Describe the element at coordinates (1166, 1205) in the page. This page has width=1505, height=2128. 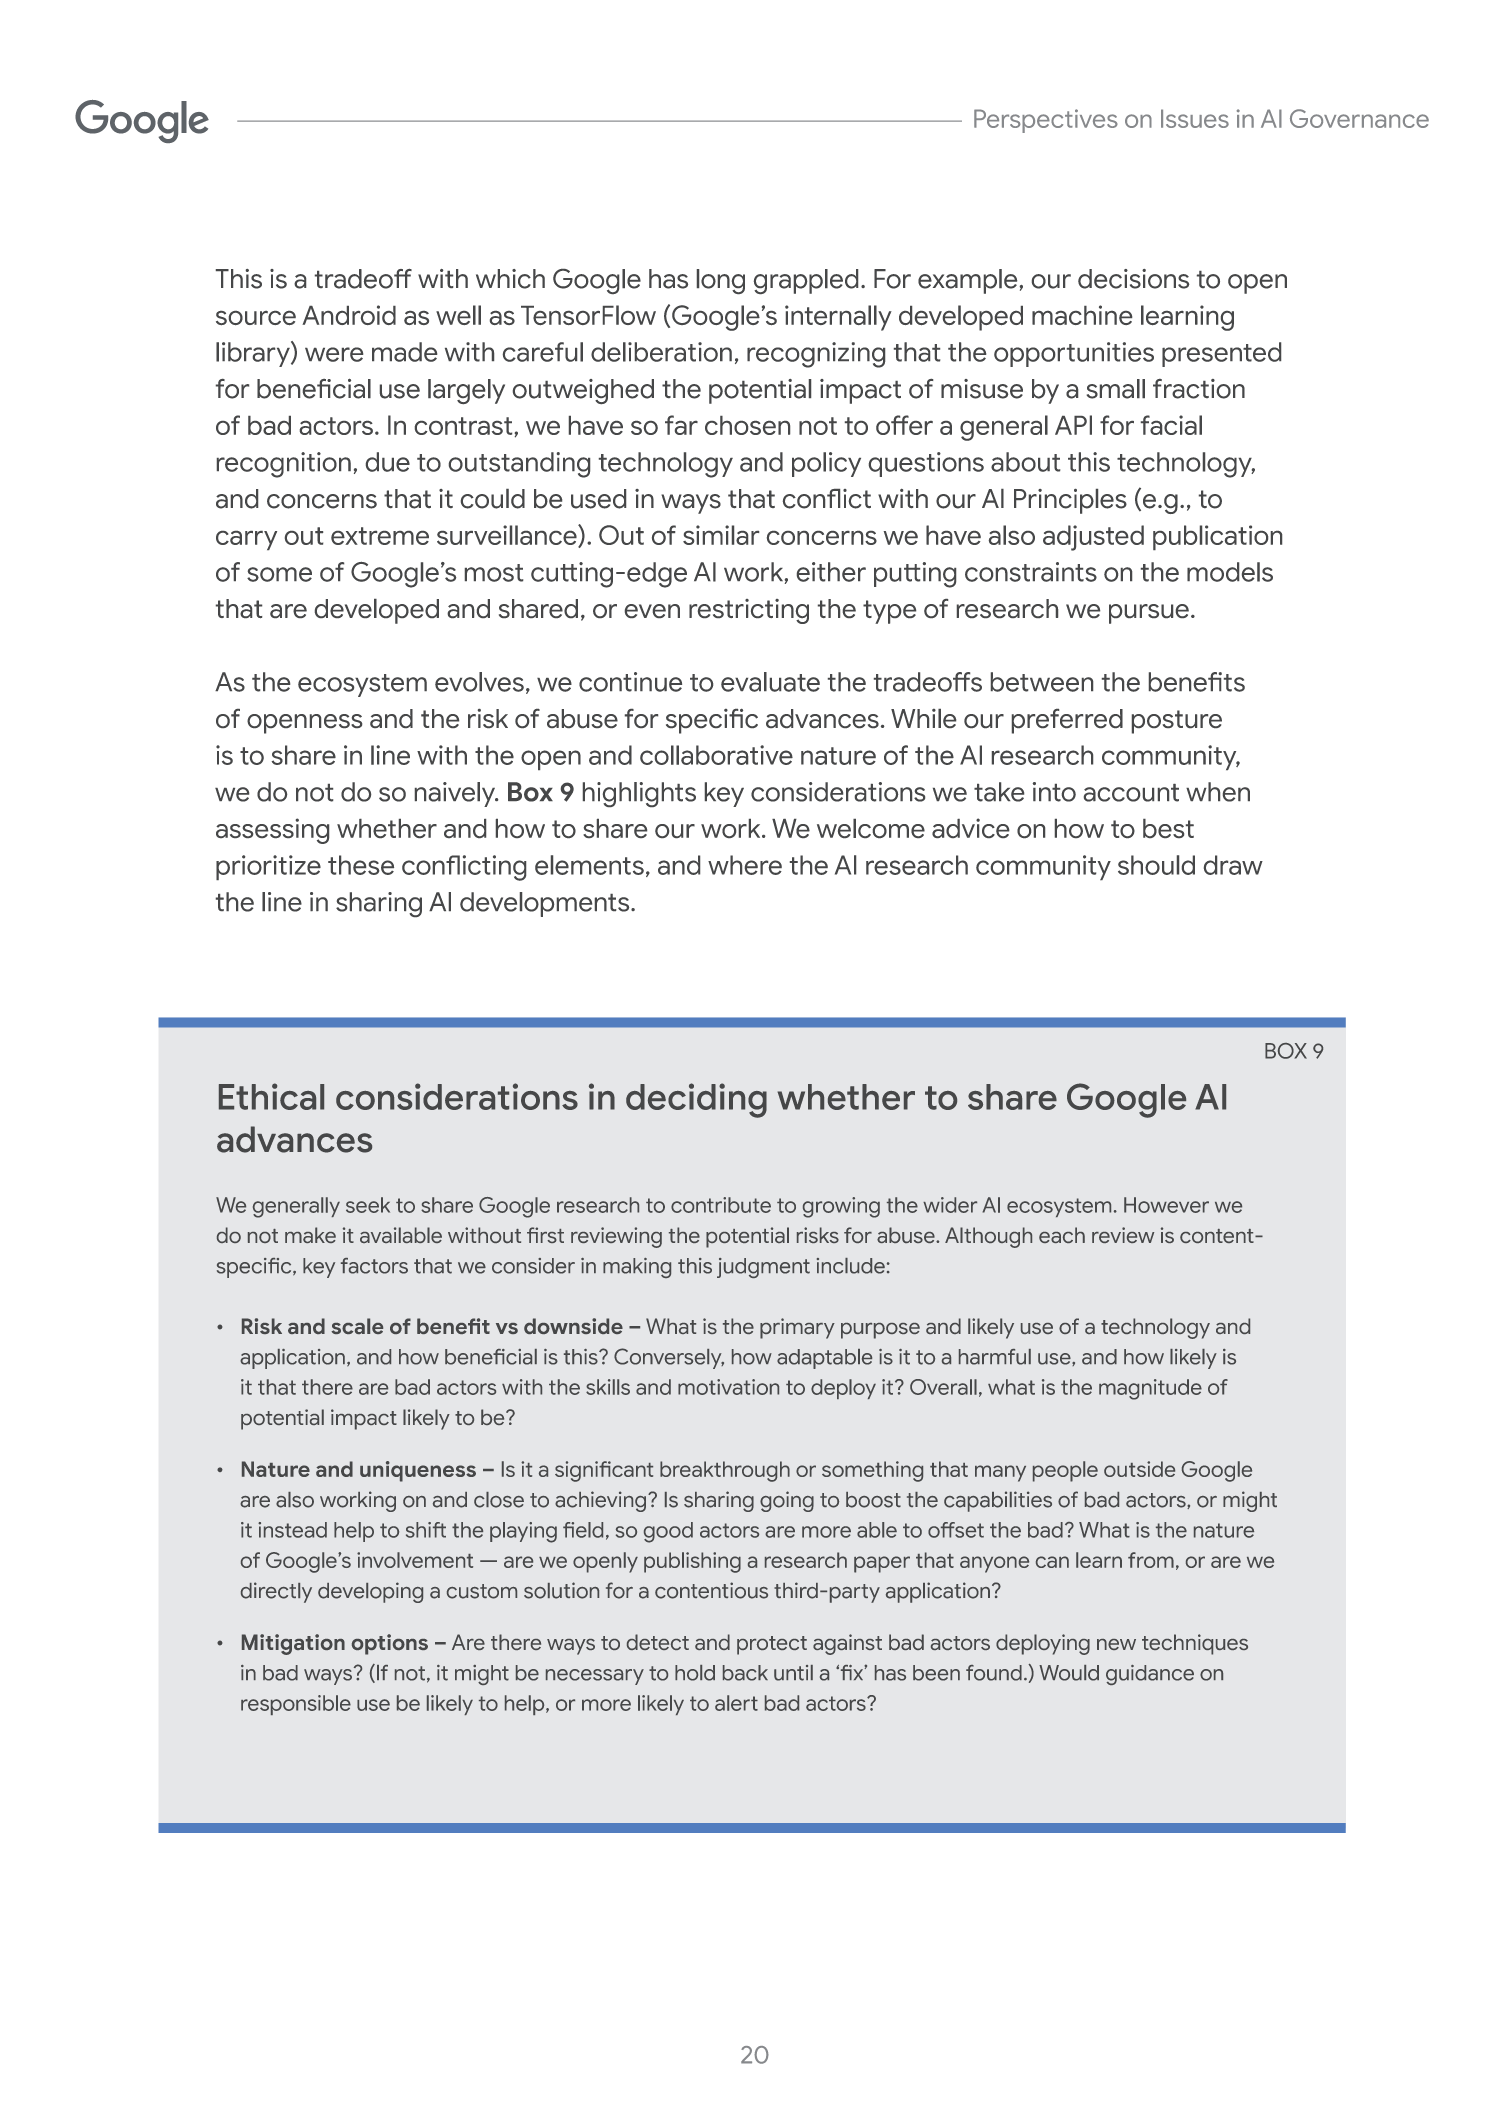
I see `However` at that location.
